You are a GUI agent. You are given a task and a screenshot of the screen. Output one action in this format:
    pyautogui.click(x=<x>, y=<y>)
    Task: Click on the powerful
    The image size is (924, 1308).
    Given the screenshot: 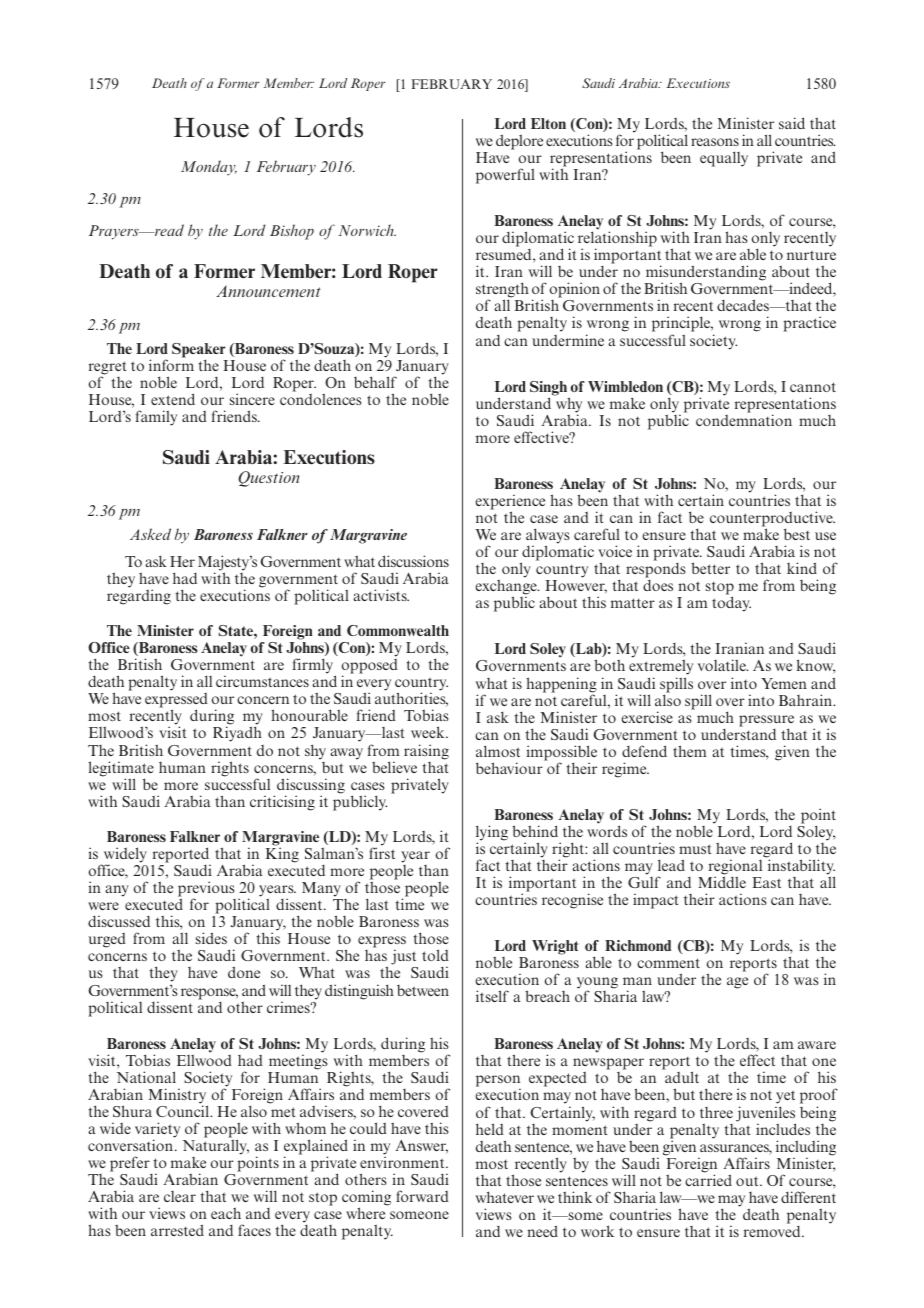 What is the action you would take?
    pyautogui.click(x=505, y=176)
